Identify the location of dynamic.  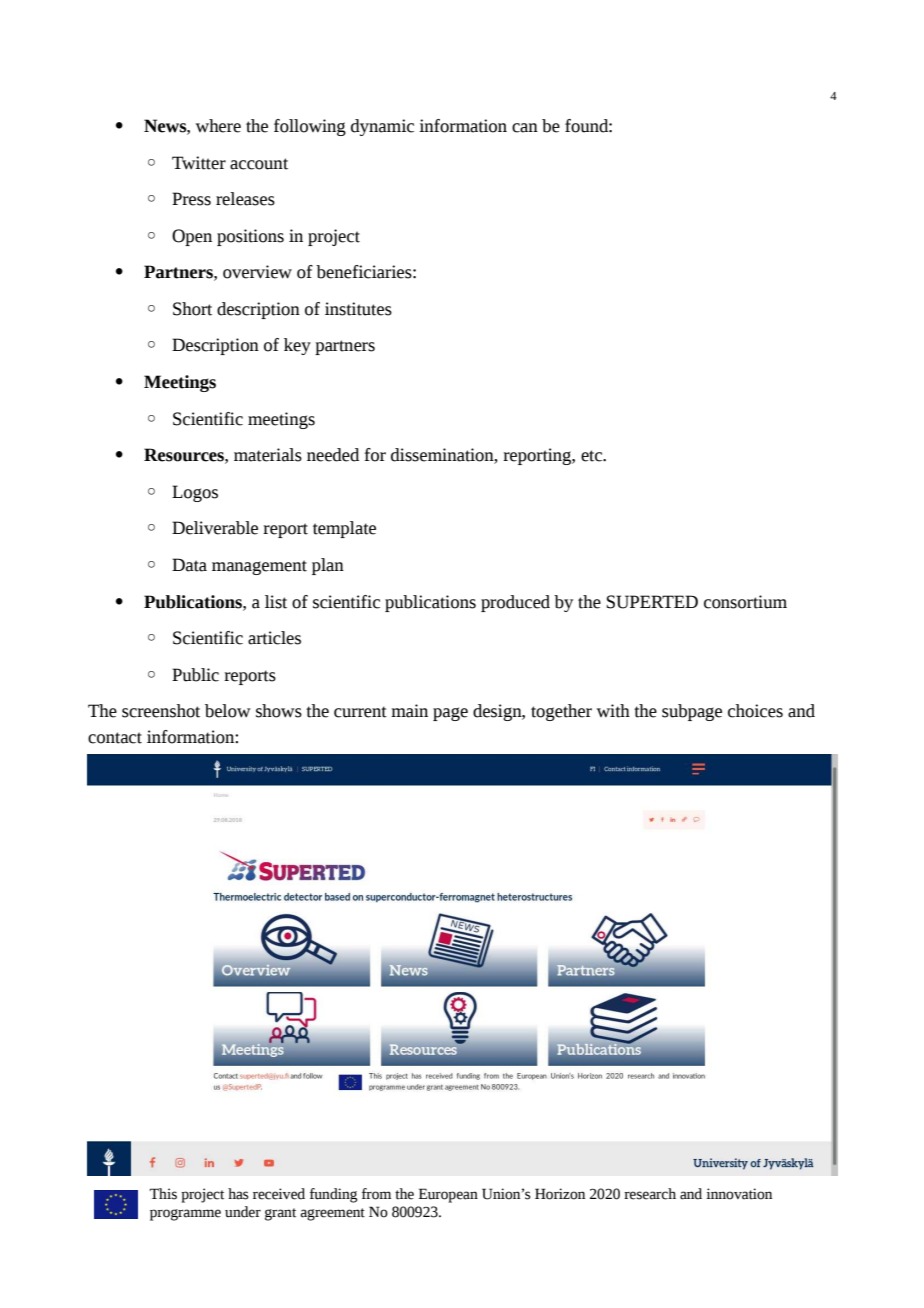
(382, 127).
